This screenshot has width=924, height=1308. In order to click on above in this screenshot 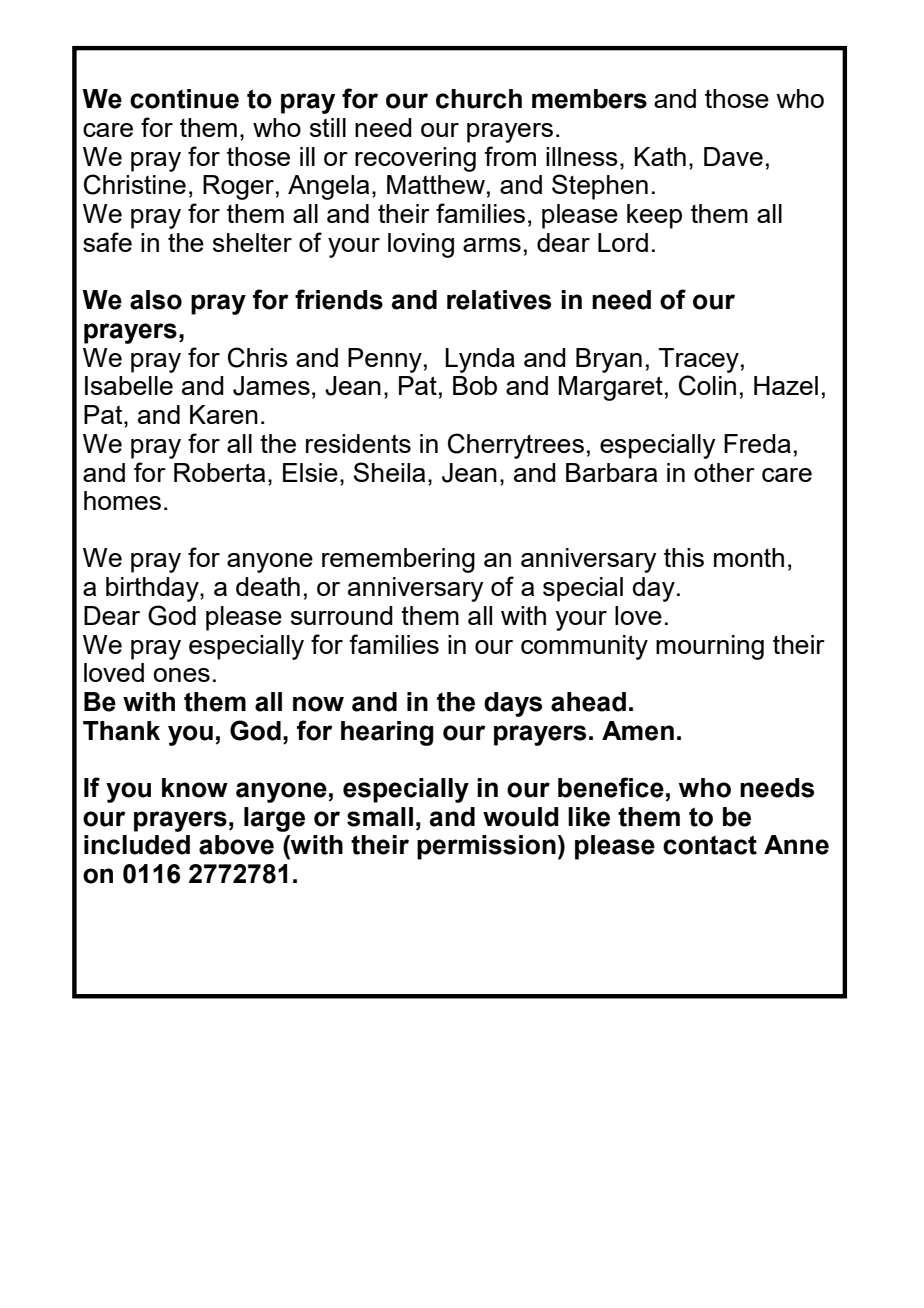, I will do `click(236, 845)`.
